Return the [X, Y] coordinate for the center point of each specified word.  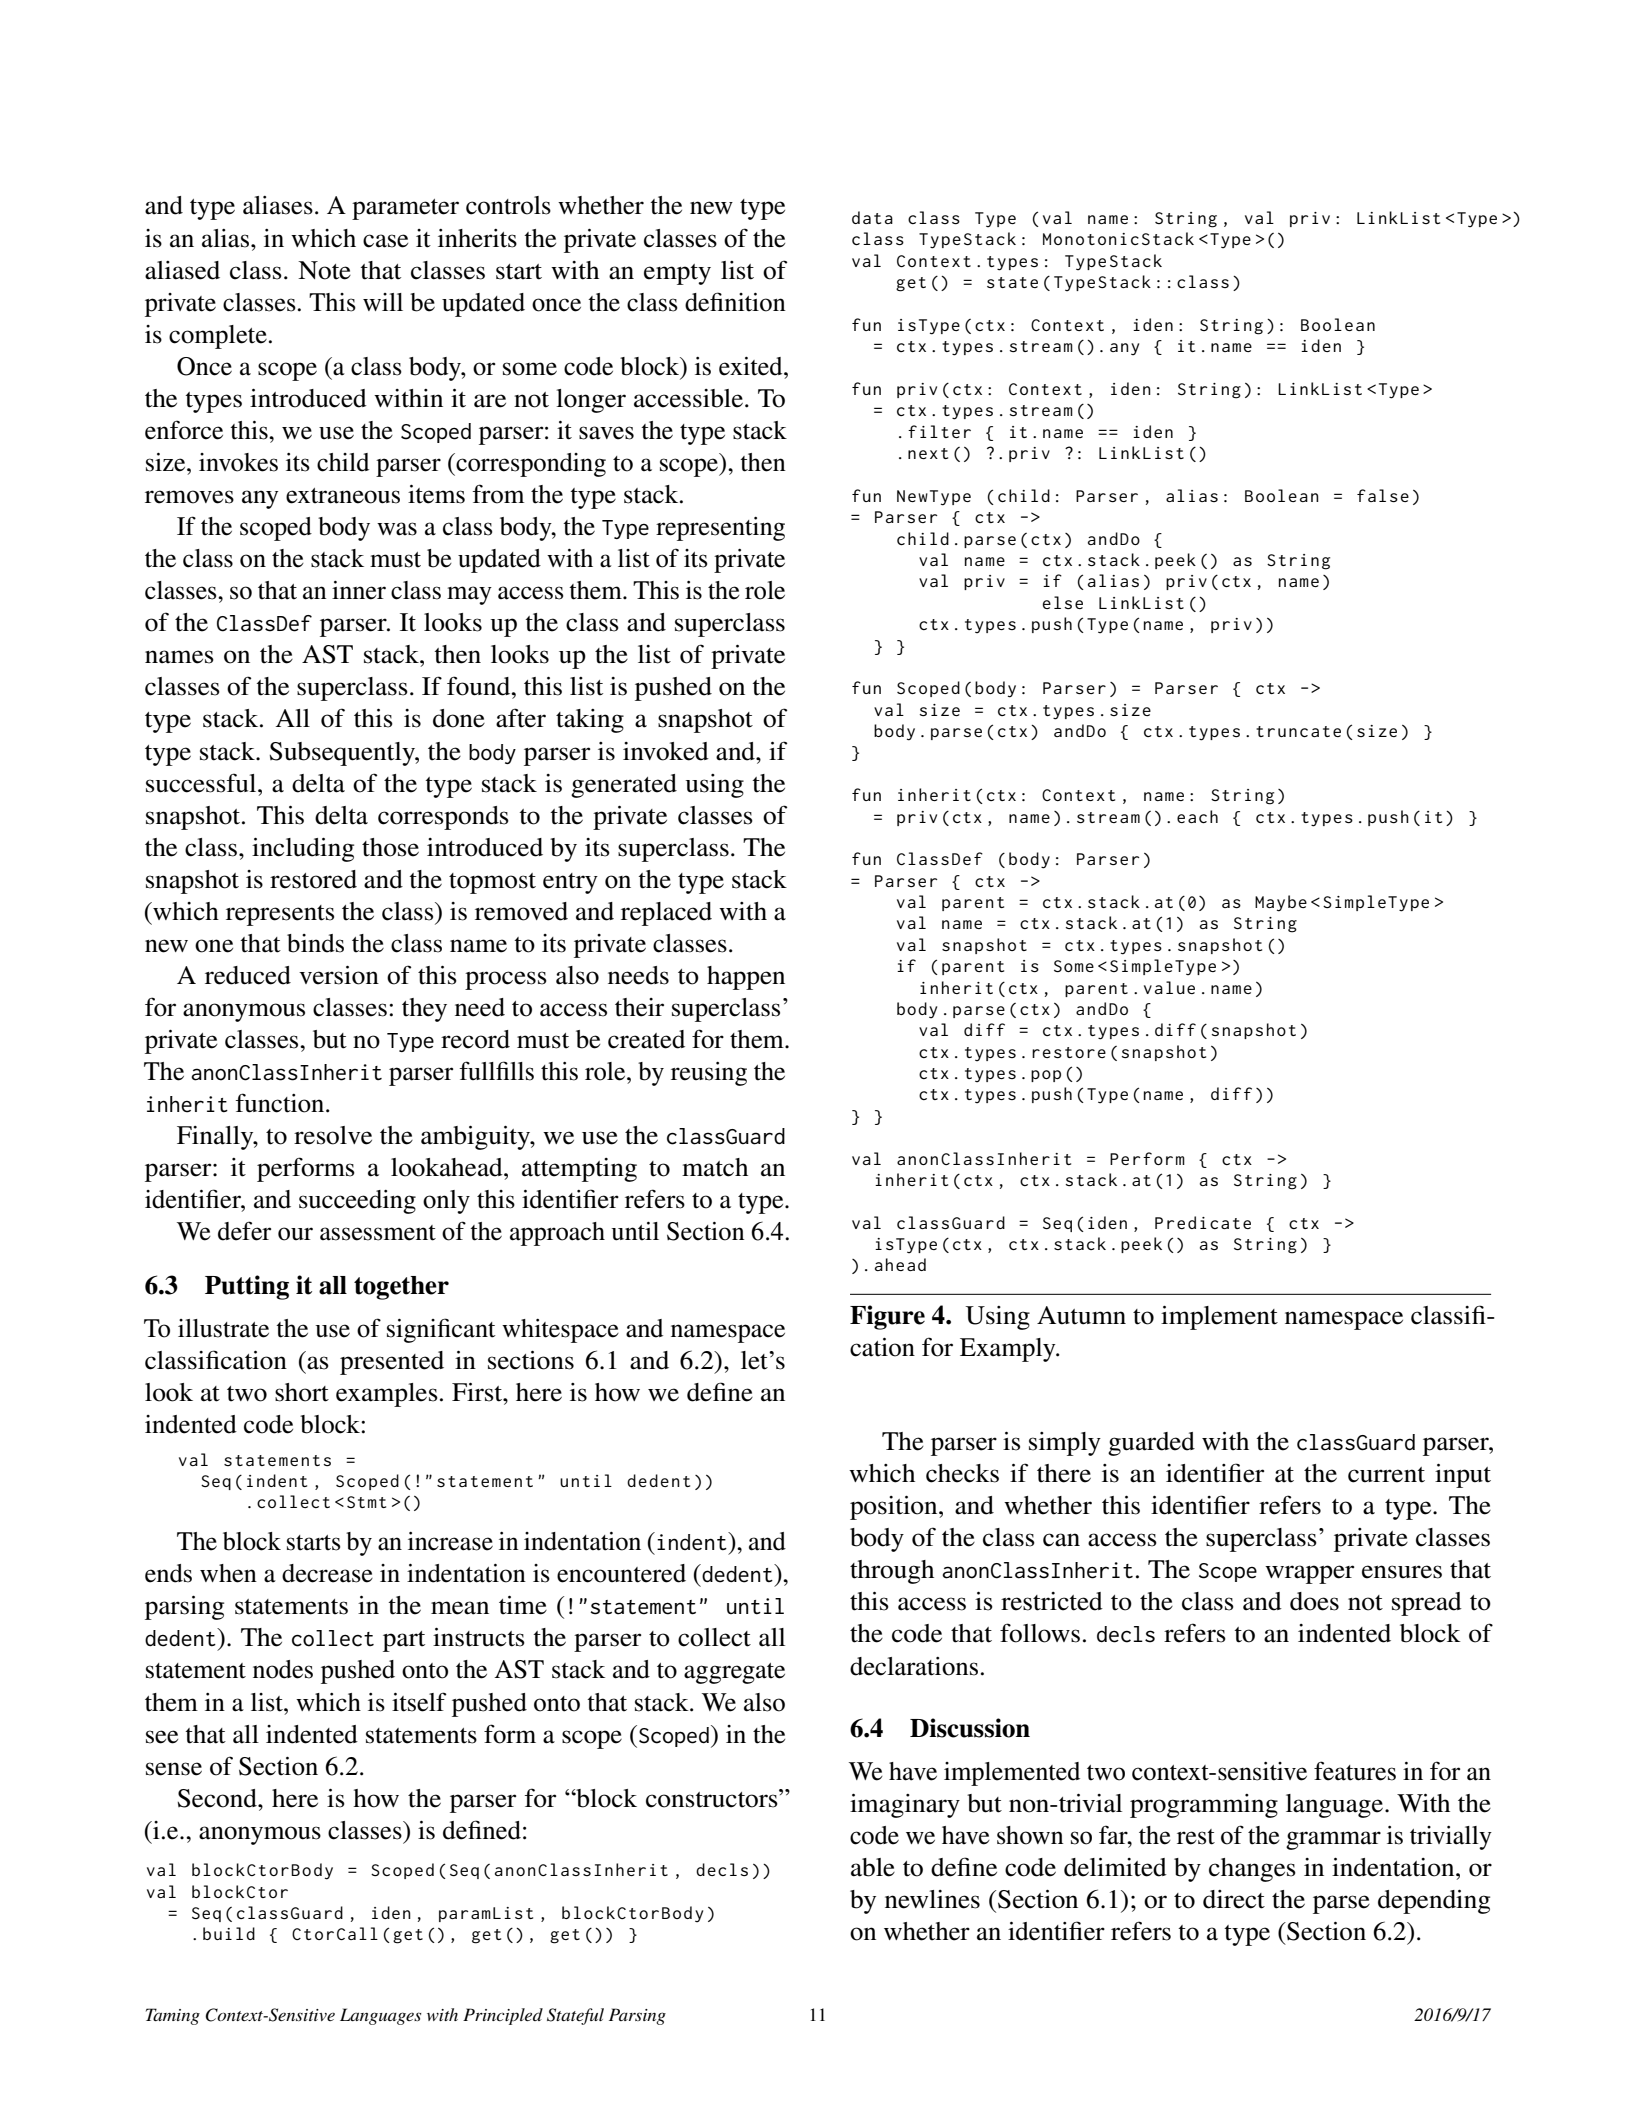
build [229, 1933]
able [873, 1867]
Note [324, 270]
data [872, 217]
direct [1234, 1899]
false [1383, 495]
